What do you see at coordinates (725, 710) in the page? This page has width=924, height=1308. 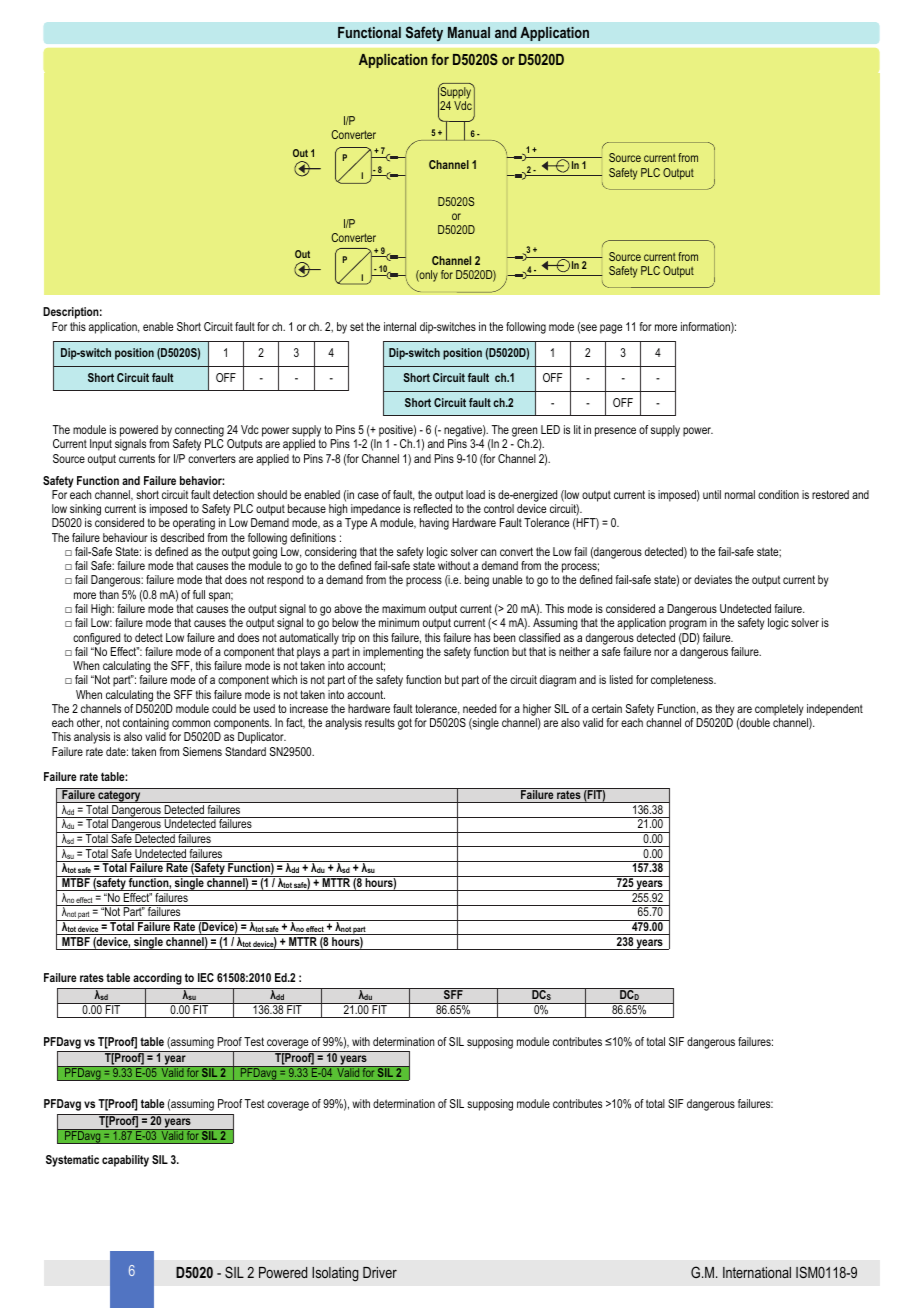 I see `they` at bounding box center [725, 710].
